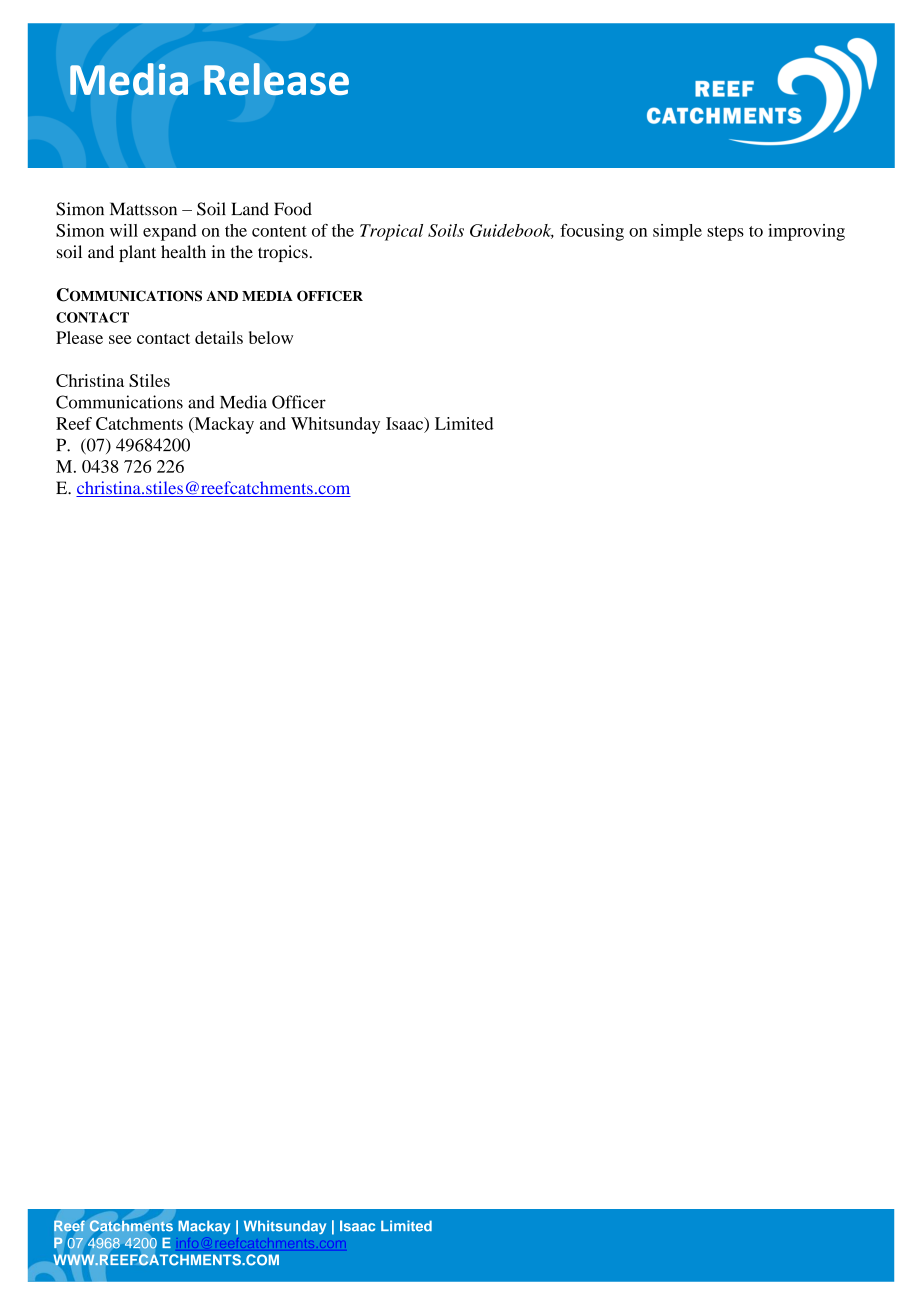 The height and width of the screenshot is (1309, 924). Describe the element at coordinates (276, 79) in the screenshot. I see `Release` at that location.
